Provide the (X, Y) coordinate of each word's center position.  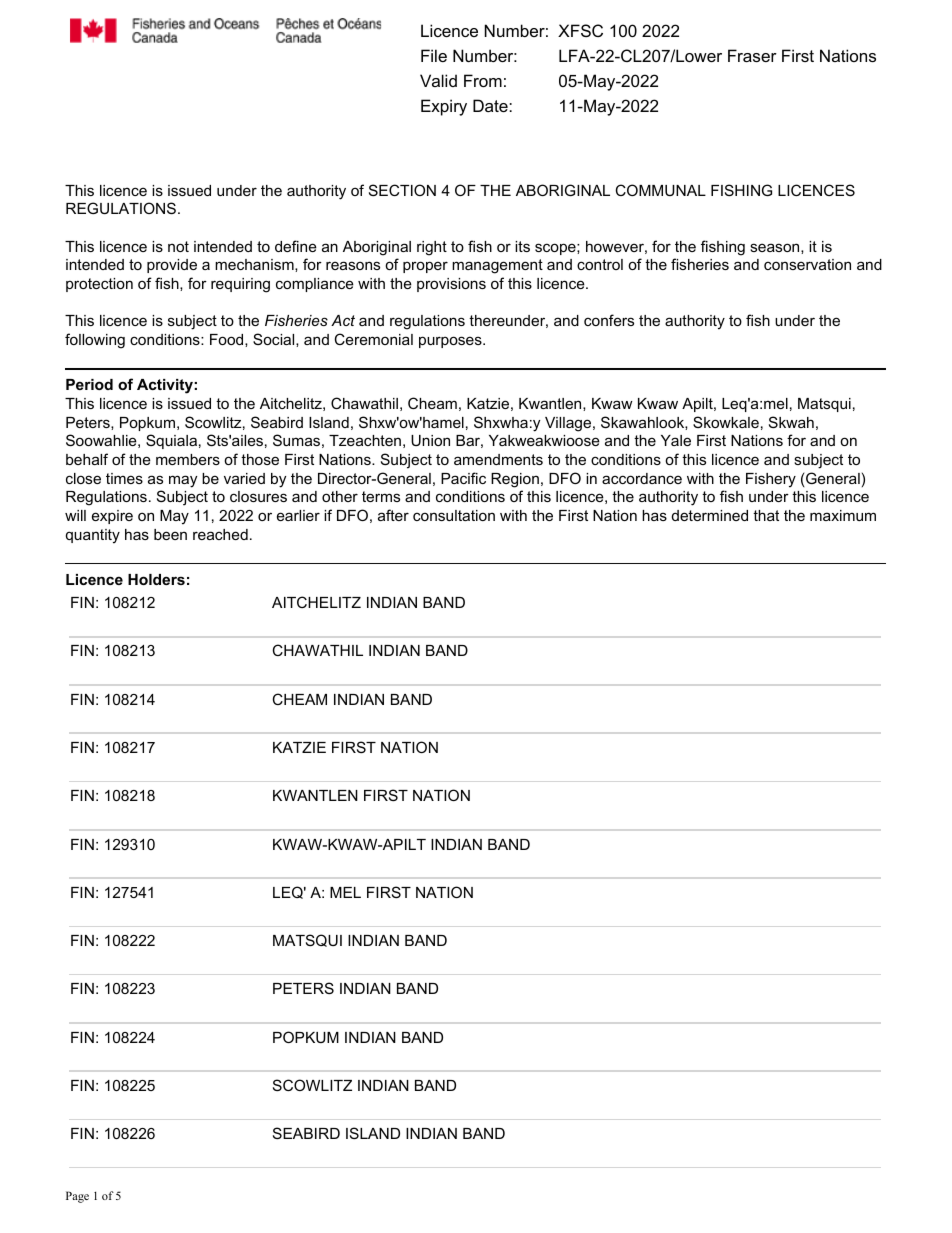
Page (77, 1197)
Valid (438, 80)
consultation (454, 515)
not (178, 246)
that (766, 515)
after (393, 515)
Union (430, 440)
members (188, 459)
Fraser (752, 55)
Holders (156, 579)
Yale (676, 440)
